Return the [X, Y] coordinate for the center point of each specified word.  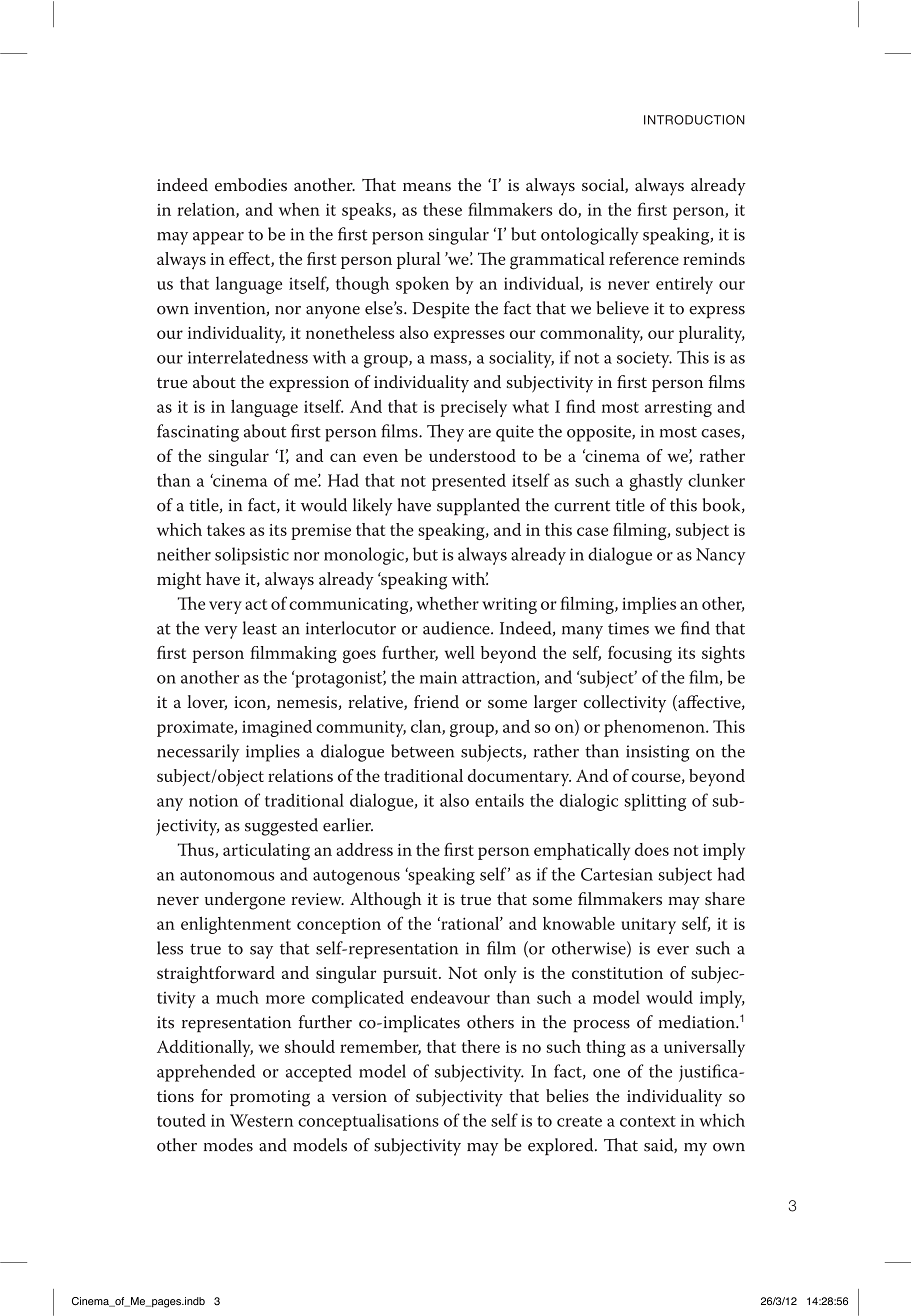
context [648, 1121]
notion [213, 800]
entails [499, 800]
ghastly [656, 482]
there [481, 1046]
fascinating [198, 433]
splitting [655, 802]
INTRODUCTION [694, 120]
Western [262, 1120]
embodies [251, 184]
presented [469, 482]
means [427, 187]
